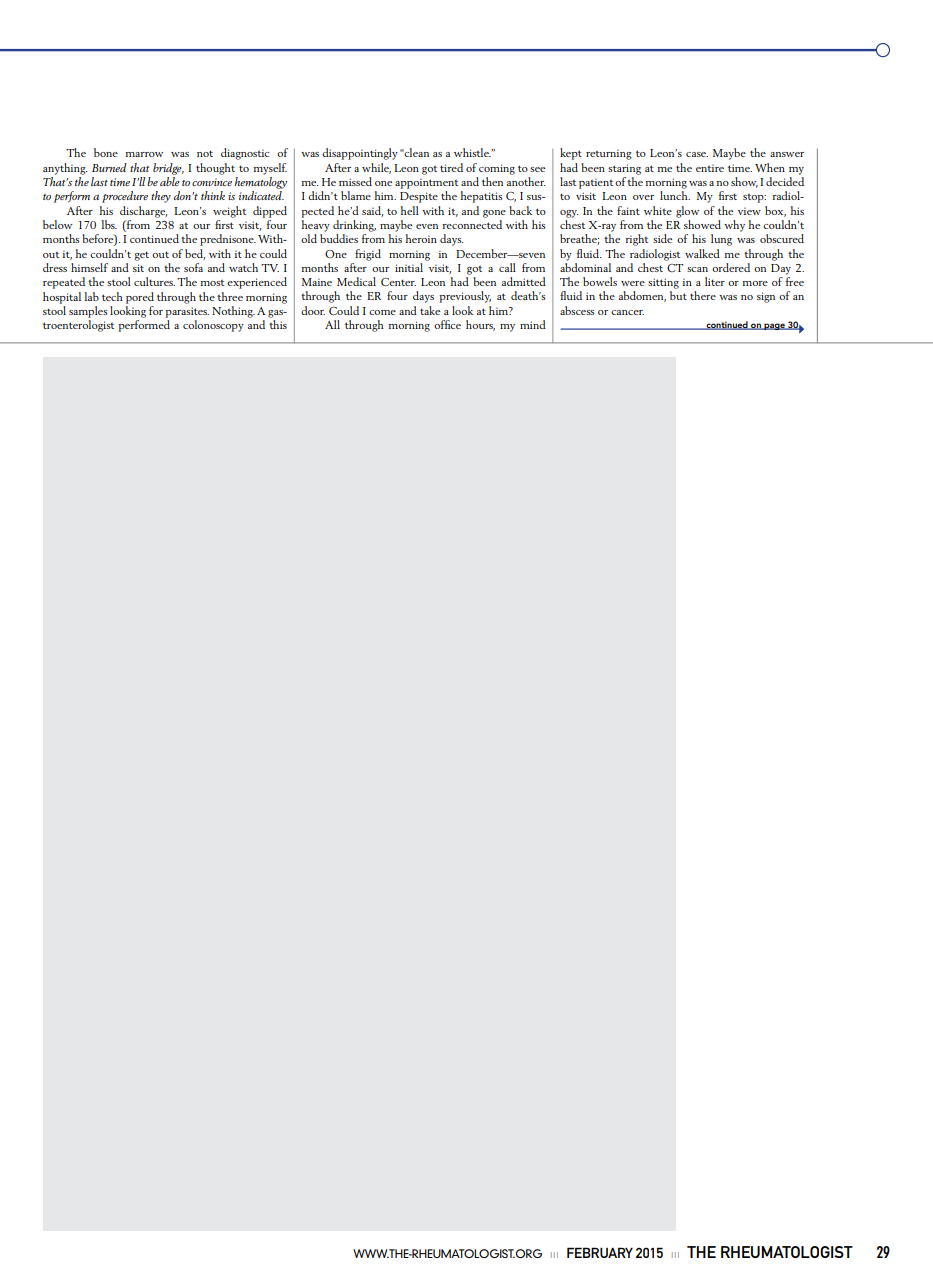 This screenshot has width=933, height=1288. I want to click on Nothing, so click(233, 312).
